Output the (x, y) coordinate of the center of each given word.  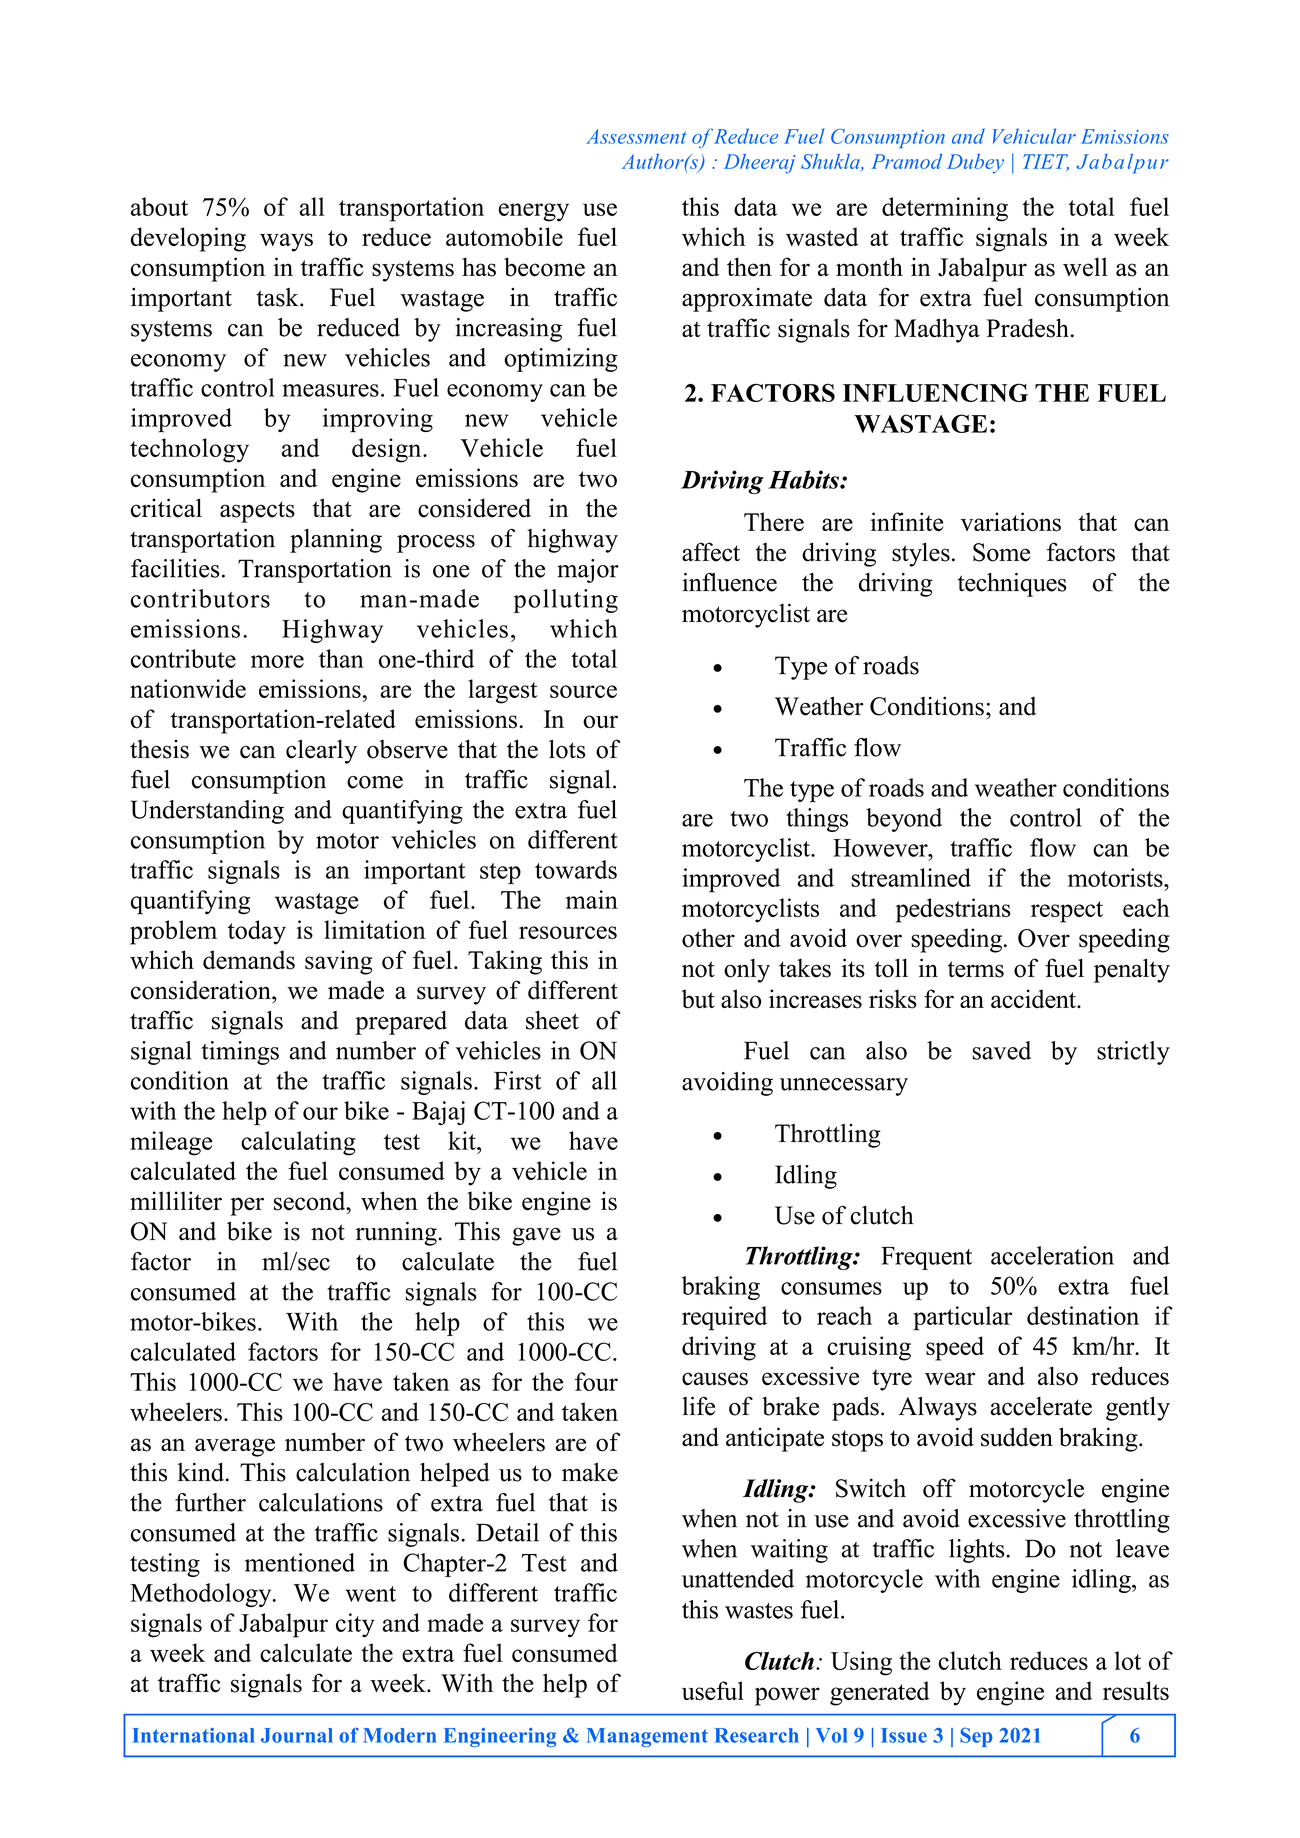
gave (536, 1236)
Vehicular (1034, 136)
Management (647, 1737)
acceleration (1052, 1255)
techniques (1012, 585)
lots (567, 749)
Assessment (636, 136)
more (277, 661)
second (311, 1201)
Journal (297, 1735)
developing (188, 239)
